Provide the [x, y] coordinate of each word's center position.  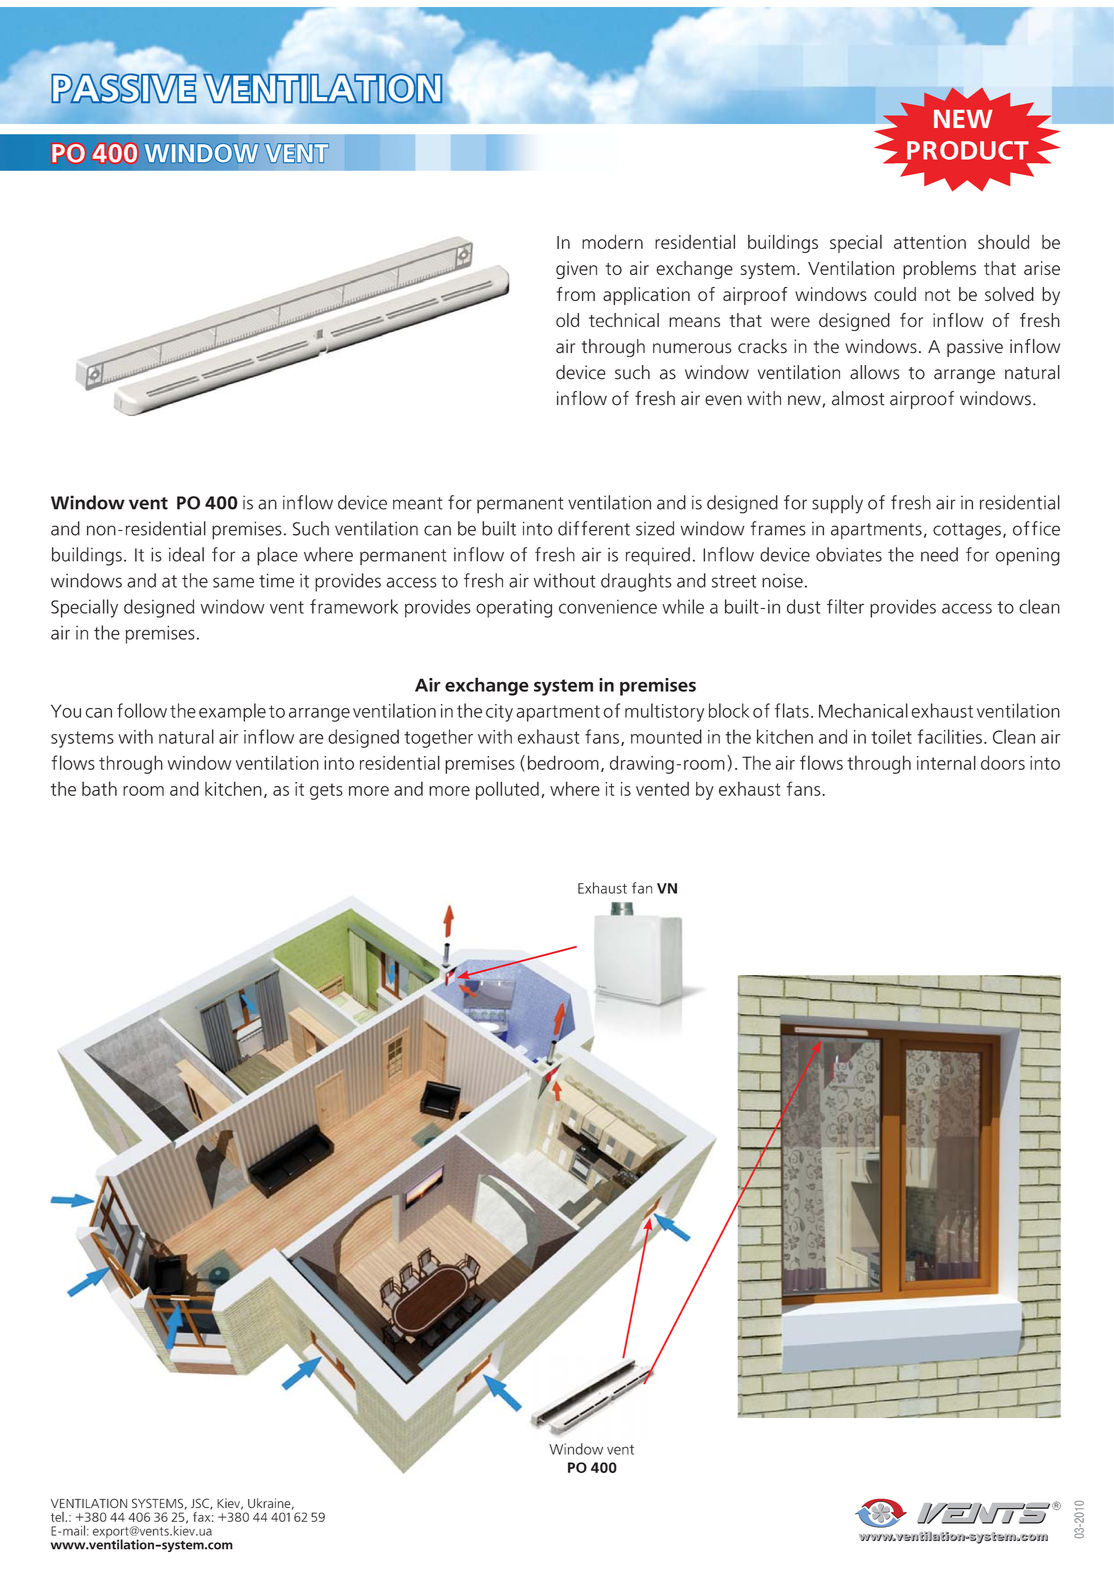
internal [946, 762]
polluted [507, 790]
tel [58, 1517]
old [567, 320]
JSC [201, 1504]
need [939, 554]
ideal [186, 554]
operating [514, 608]
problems [939, 270]
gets [326, 791]
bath [99, 788]
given [576, 270]
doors [1003, 762]
